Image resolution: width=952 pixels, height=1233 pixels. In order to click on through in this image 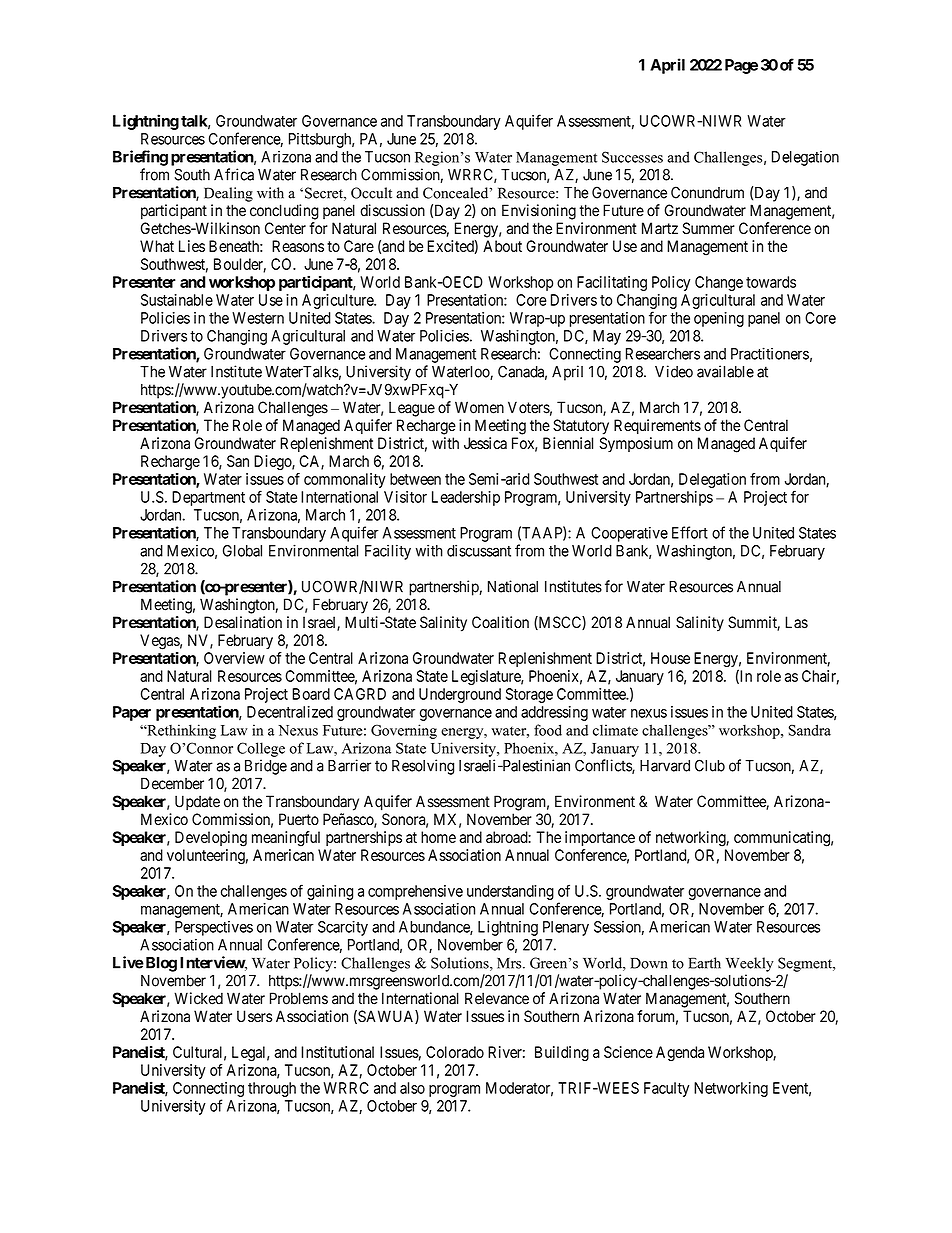, I will do `click(272, 1089)`.
